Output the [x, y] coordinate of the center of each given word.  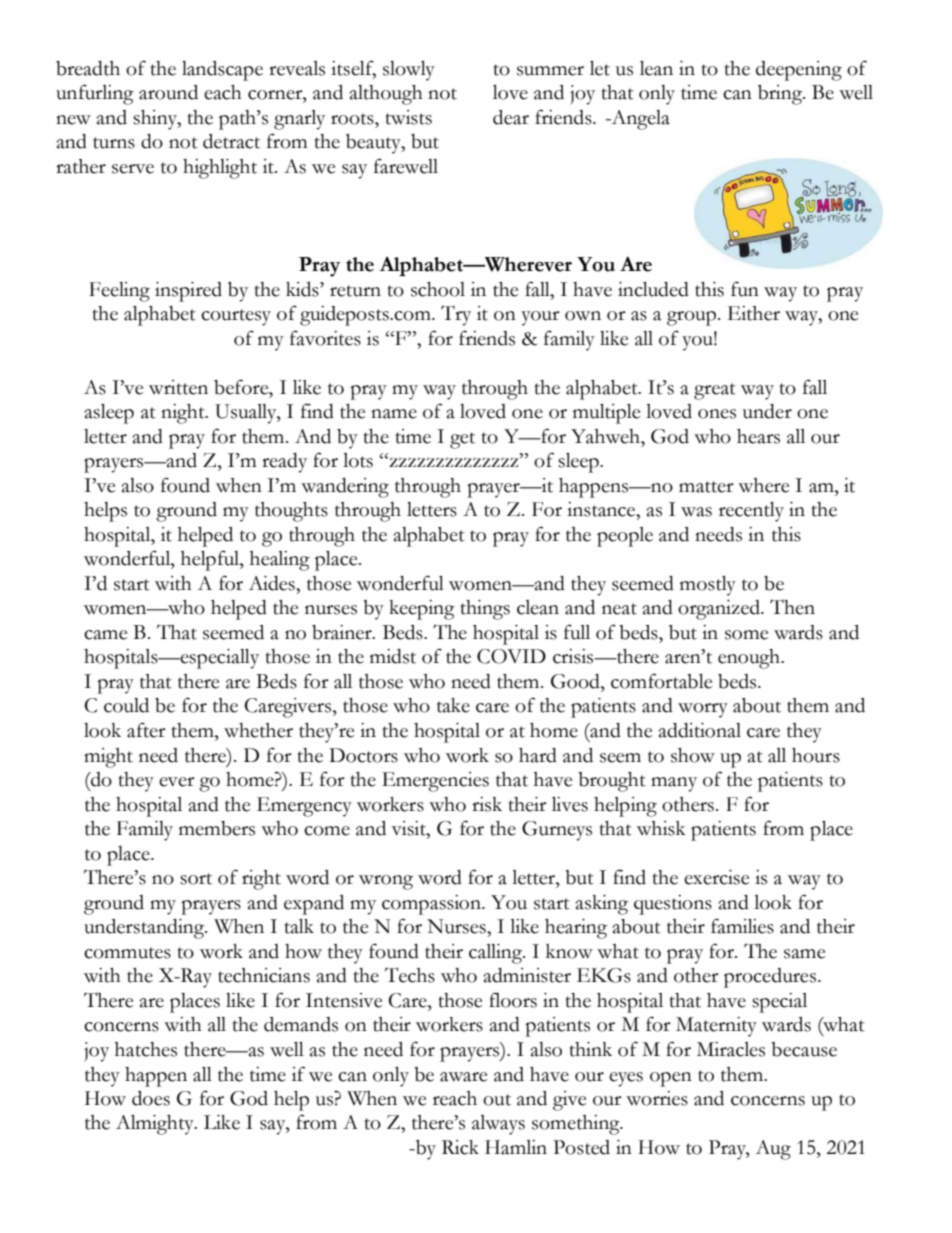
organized [720, 610]
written [178, 387]
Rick [460, 1147]
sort [196, 879]
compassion [432, 905]
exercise [716, 877]
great [715, 391]
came [105, 635]
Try [456, 315]
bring [781, 95]
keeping [422, 610]
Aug [773, 1150]
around [168, 92]
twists [409, 117]
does [151, 1098]
